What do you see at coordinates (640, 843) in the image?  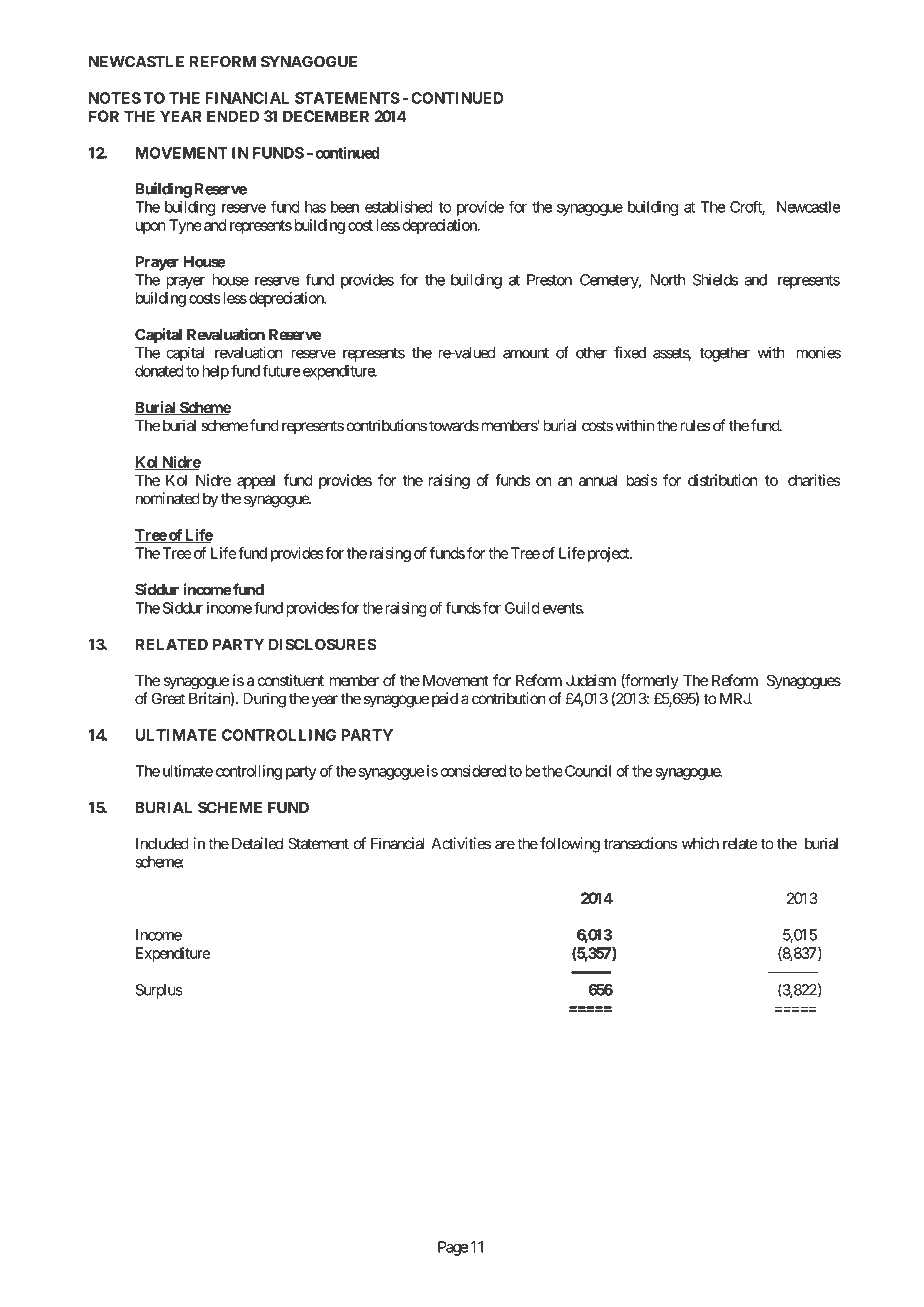 I see `transactions` at bounding box center [640, 843].
